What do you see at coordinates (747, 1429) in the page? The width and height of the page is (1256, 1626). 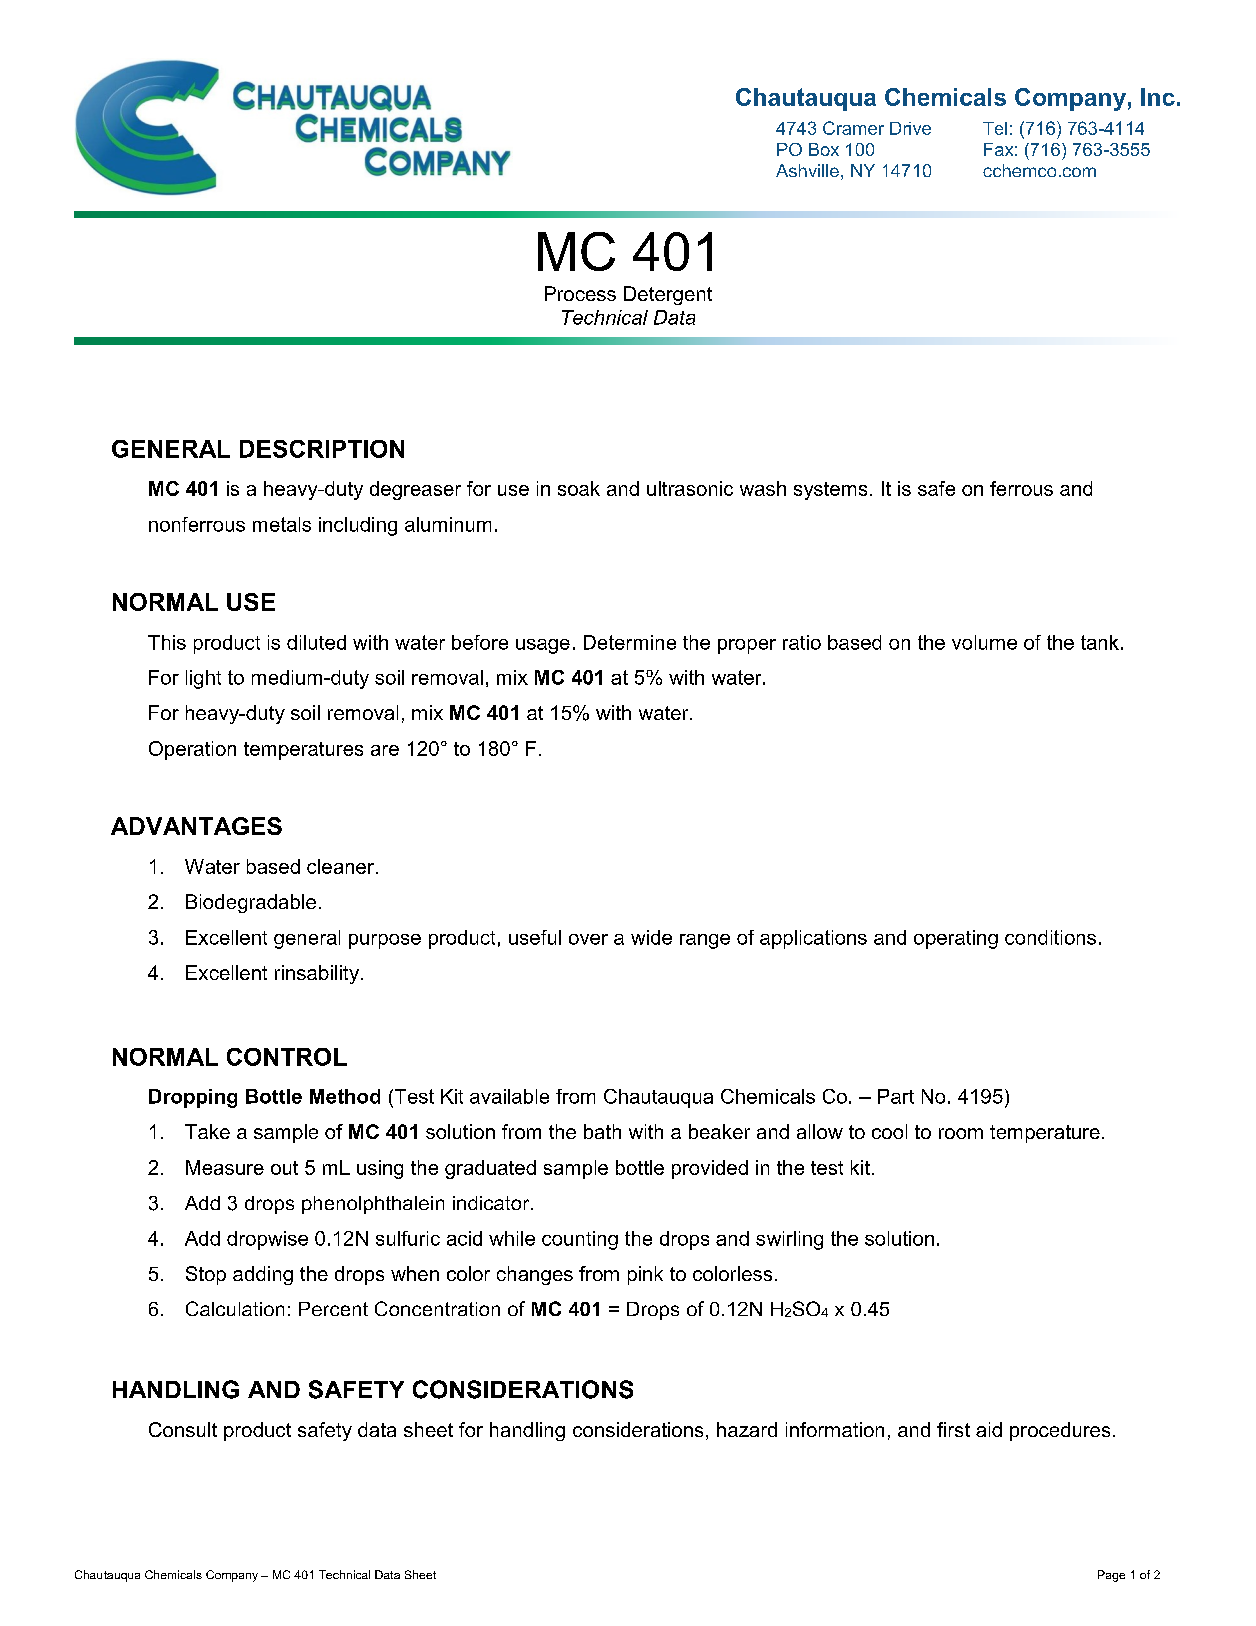 I see `hazard` at bounding box center [747, 1429].
